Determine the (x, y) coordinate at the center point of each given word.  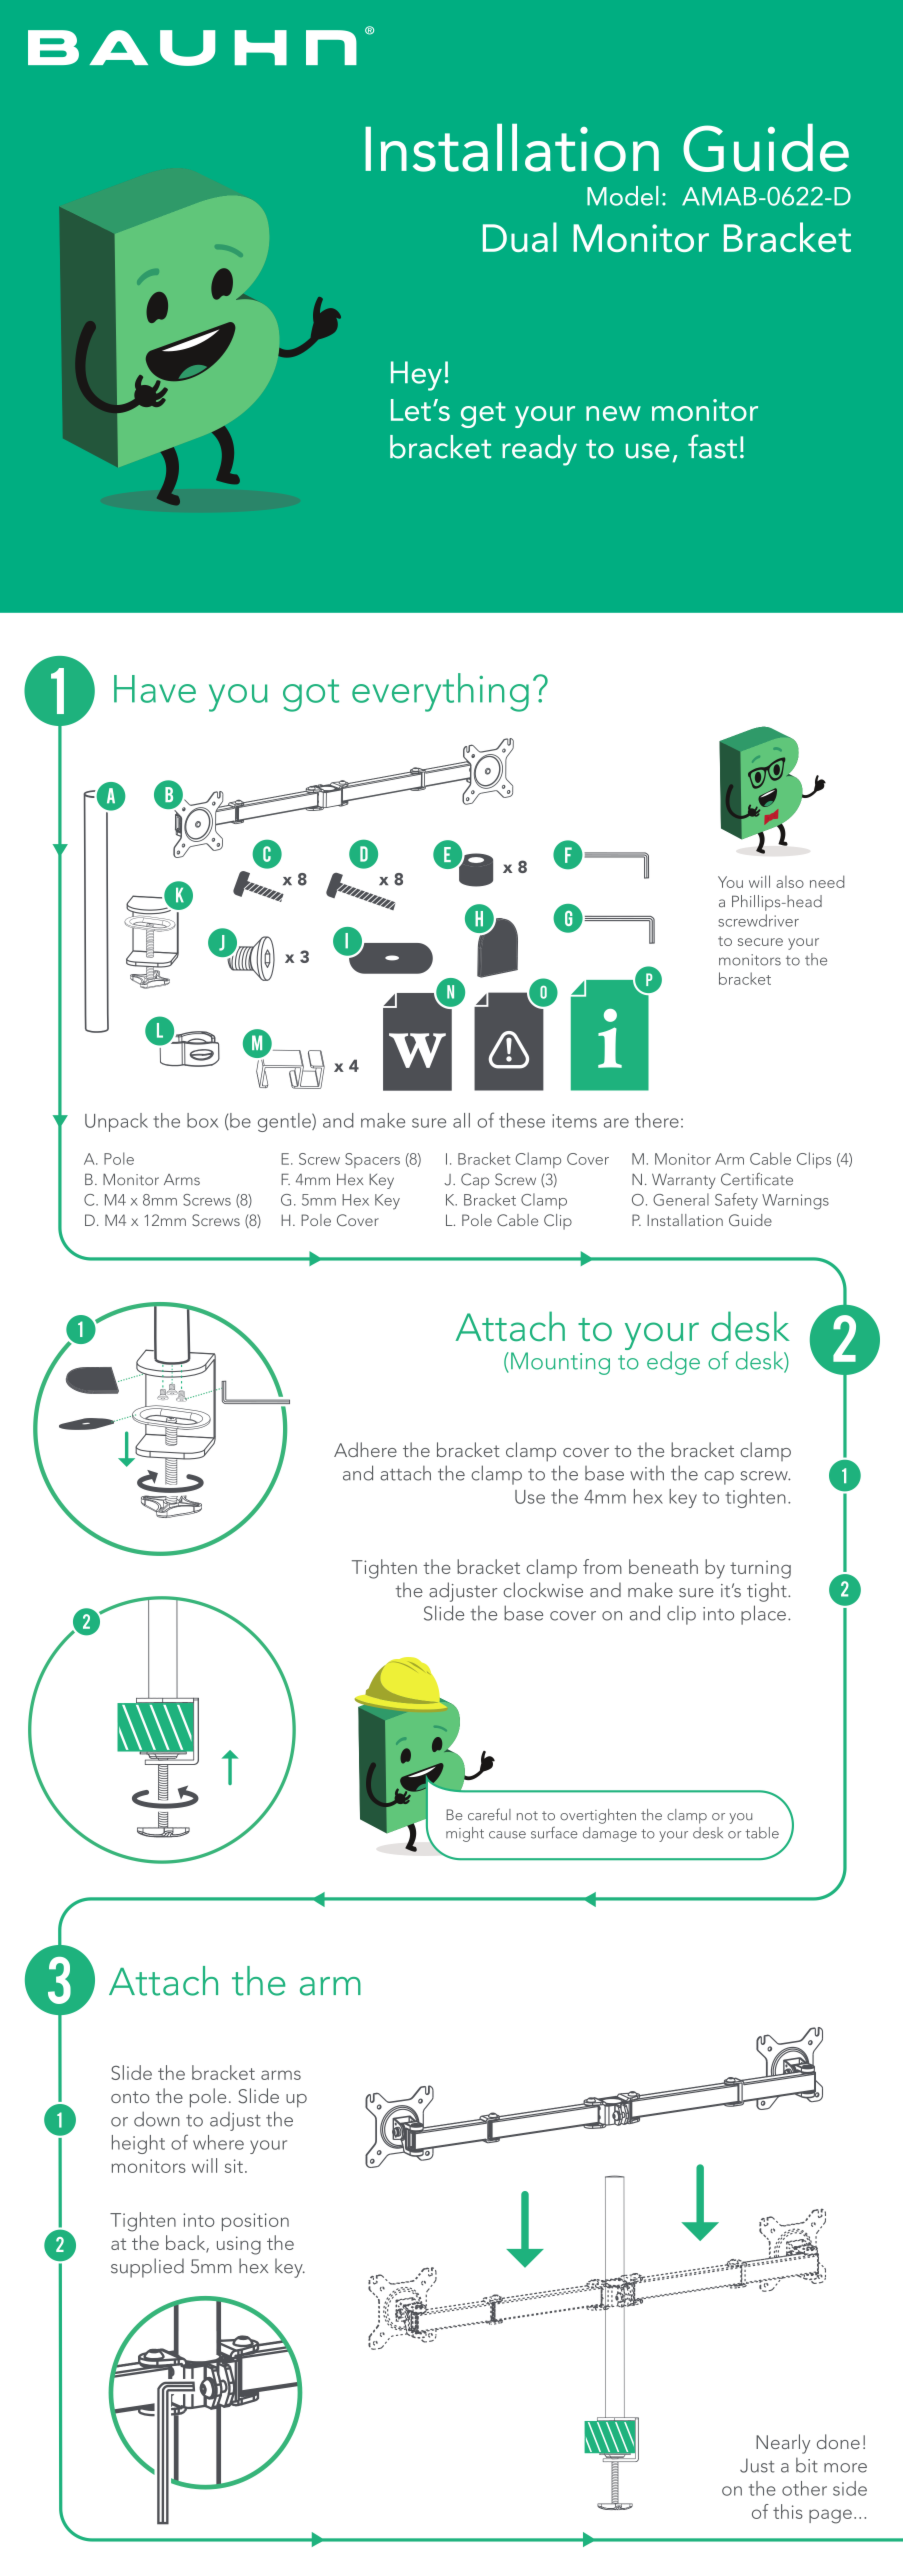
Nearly (783, 2444)
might (465, 1834)
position (255, 2222)
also (790, 882)
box (202, 1120)
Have (155, 689)
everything (440, 692)
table (762, 1833)
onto (130, 2097)
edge (673, 1363)
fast (712, 446)
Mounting (560, 1363)
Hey (416, 376)
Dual (520, 237)
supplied (147, 2268)
